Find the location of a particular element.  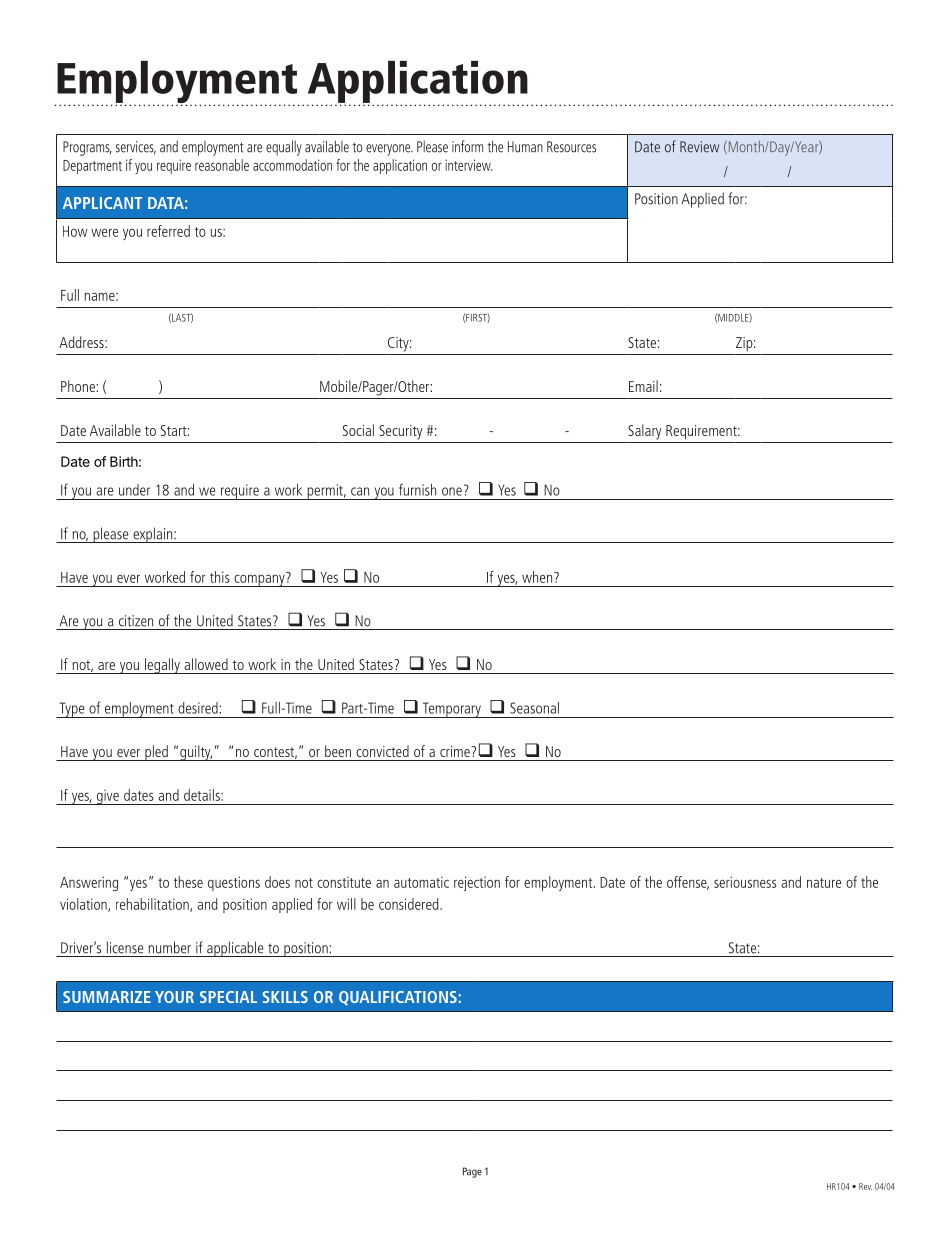

Review is located at coordinates (699, 147).
